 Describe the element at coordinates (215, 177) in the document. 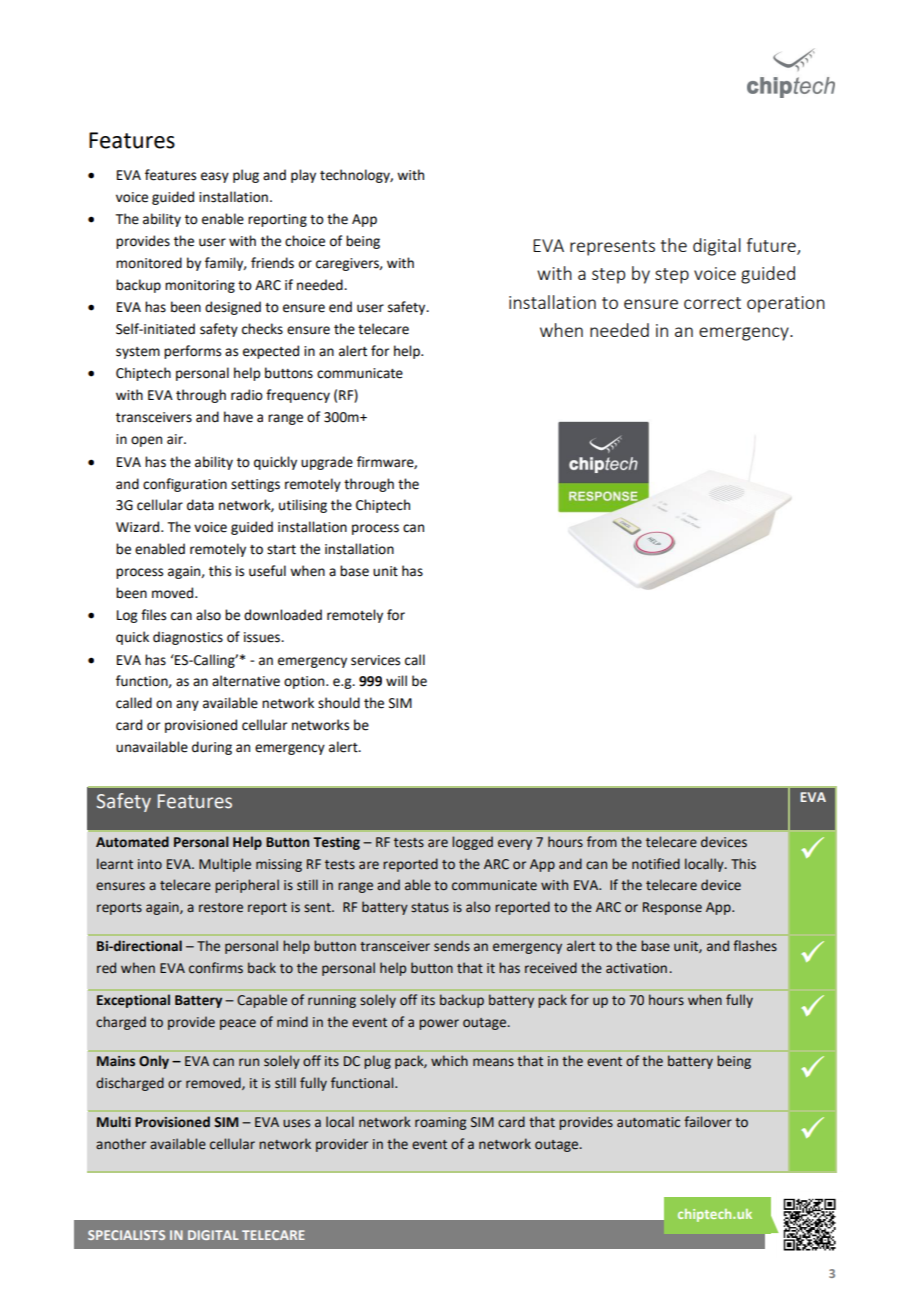

I see `easy` at that location.
